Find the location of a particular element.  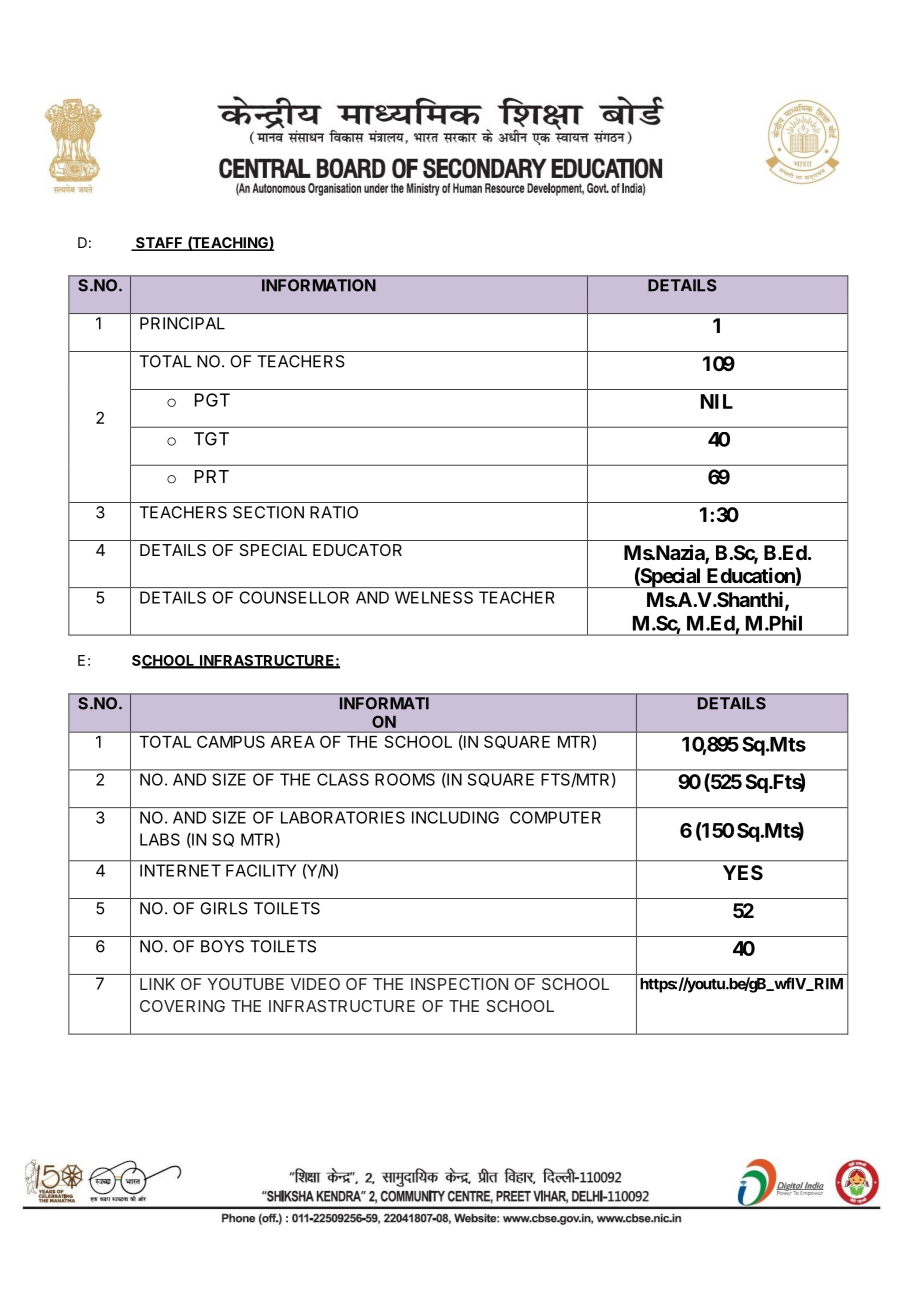

PRT is located at coordinates (212, 476).
